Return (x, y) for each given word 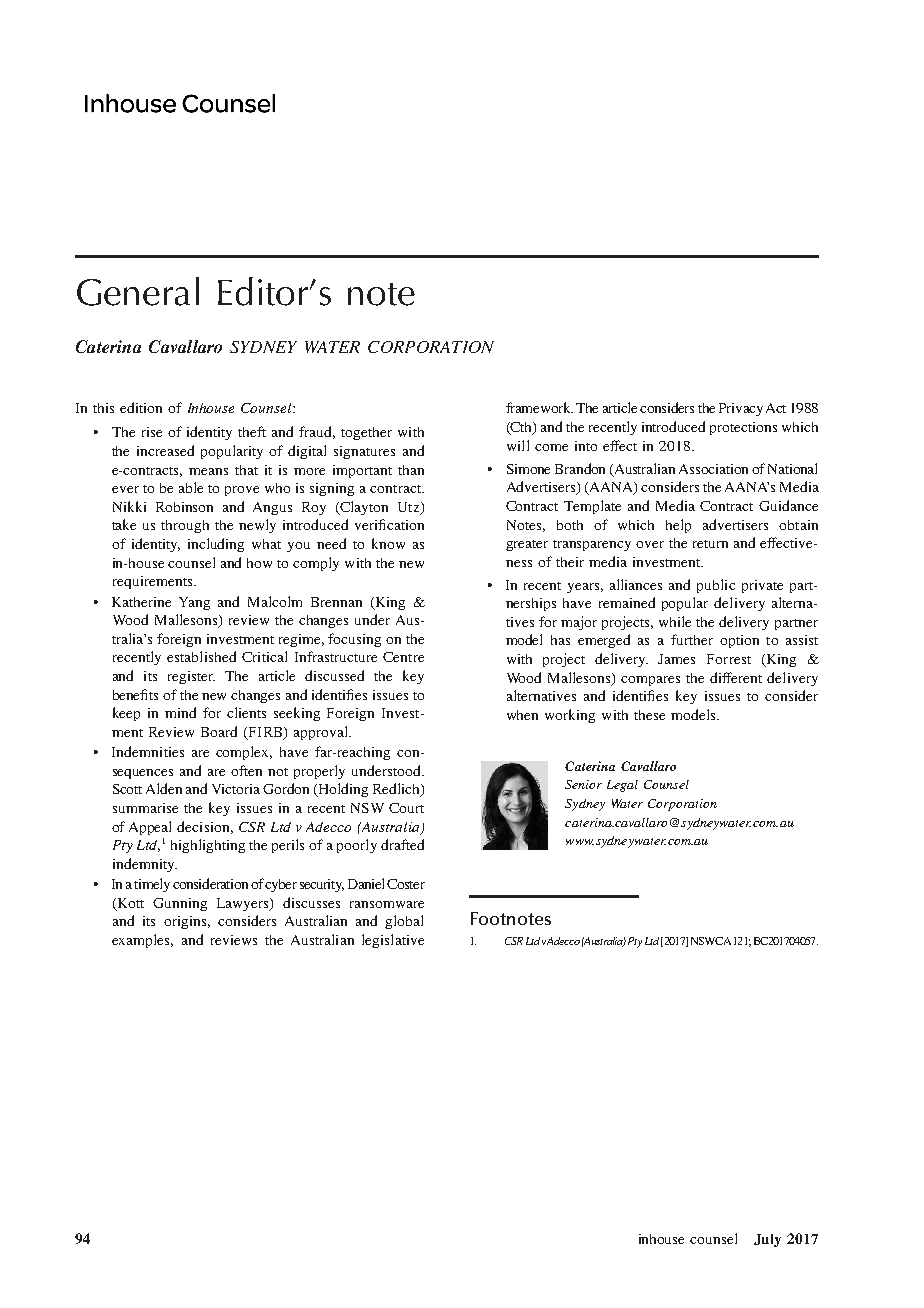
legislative (393, 941)
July (767, 1240)
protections (743, 428)
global (404, 922)
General (138, 291)
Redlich (397, 790)
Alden (164, 788)
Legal (622, 786)
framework (539, 407)
